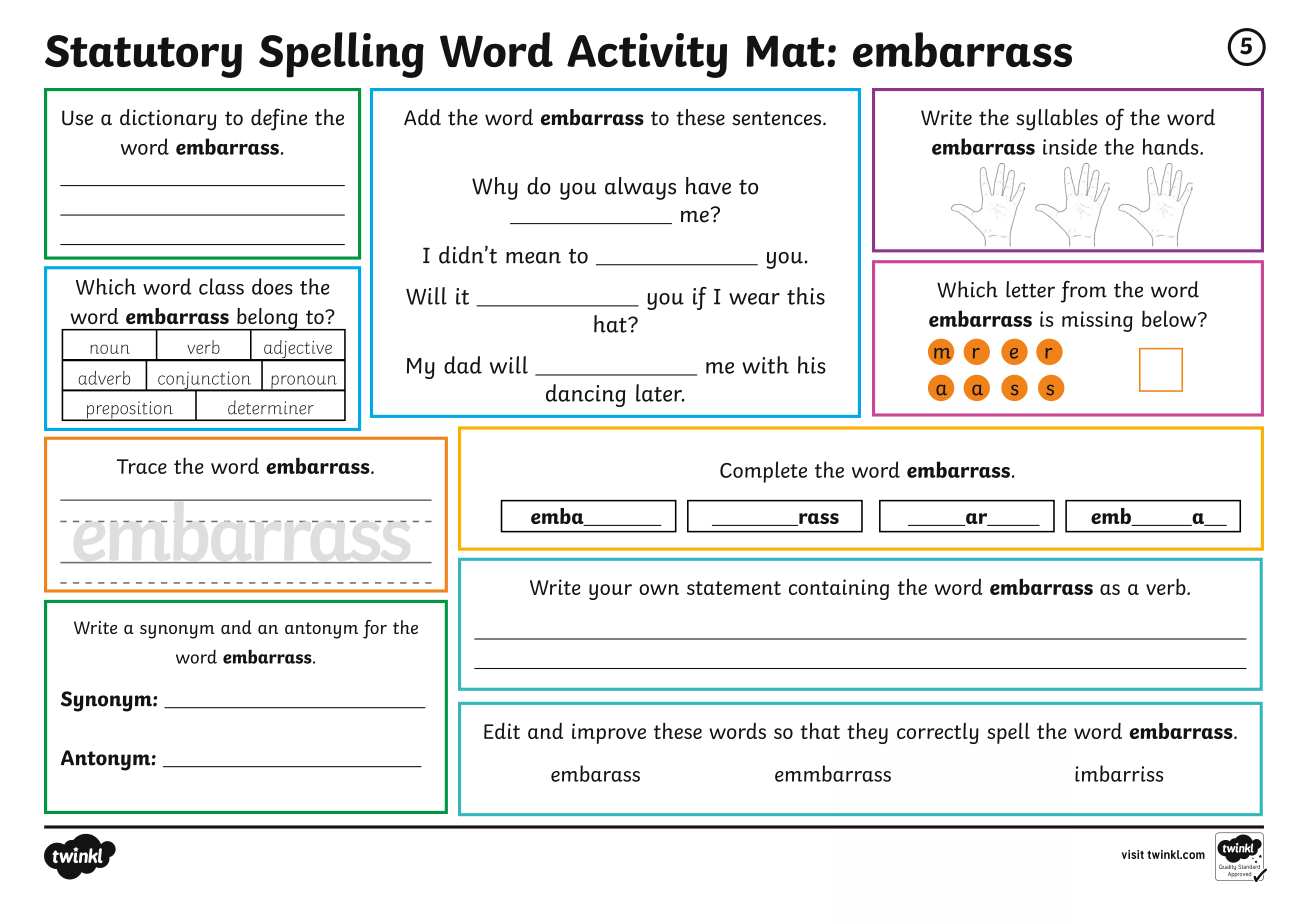 The width and height of the document is (1308, 924). I want to click on Statutory, so click(143, 56).
